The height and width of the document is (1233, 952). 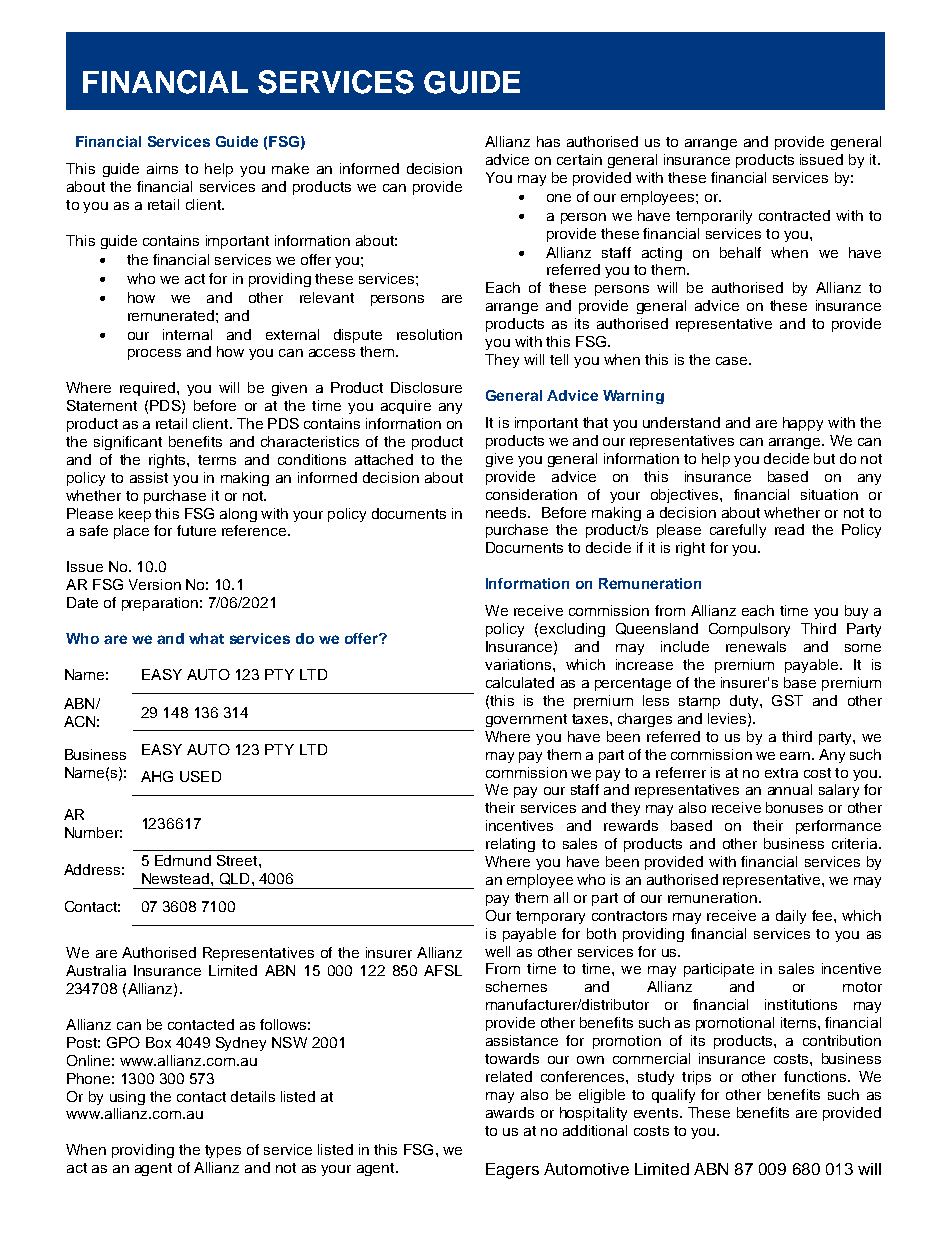 What do you see at coordinates (127, 1098) in the document?
I see `using` at bounding box center [127, 1098].
